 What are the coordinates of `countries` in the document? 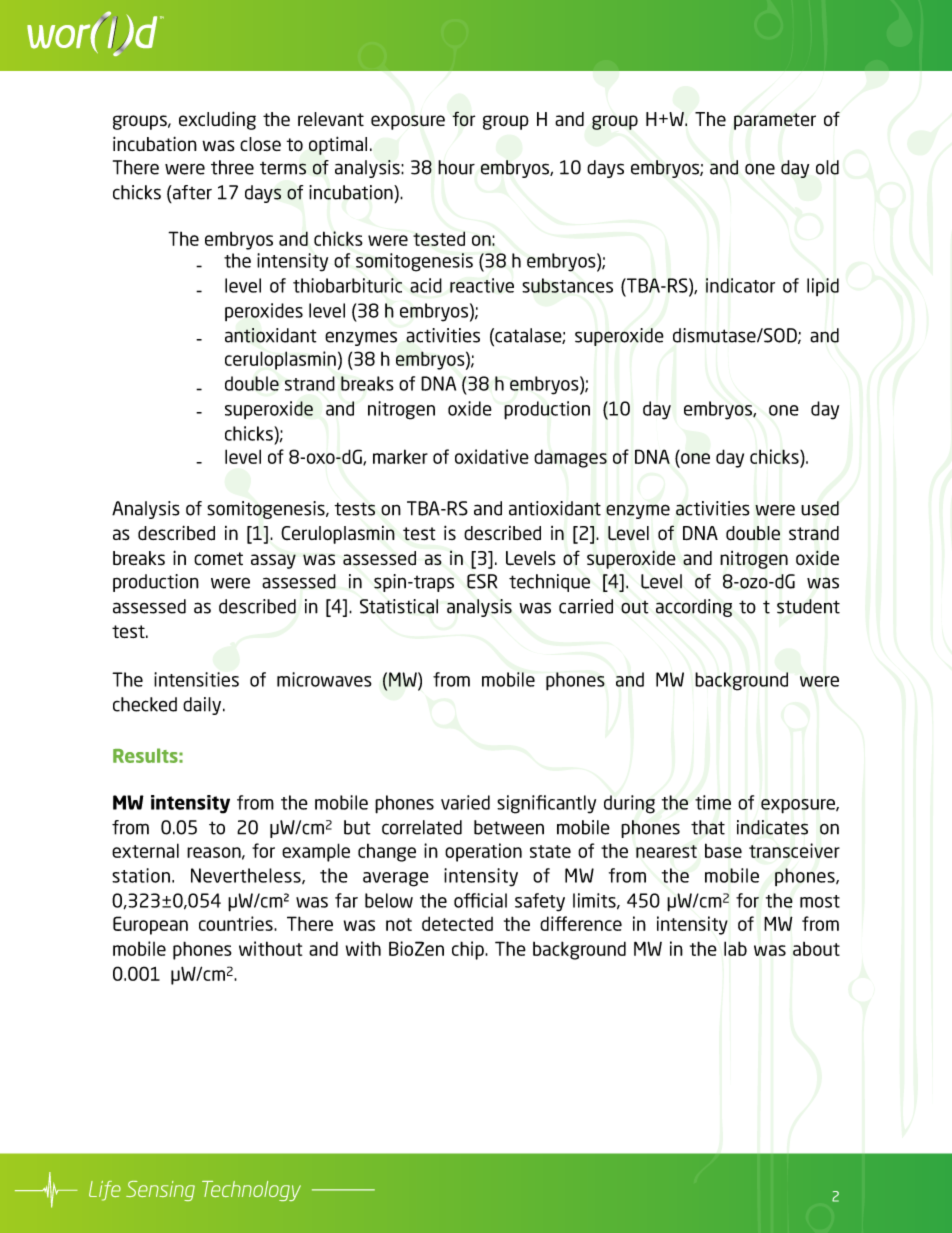 It's located at (237, 923).
